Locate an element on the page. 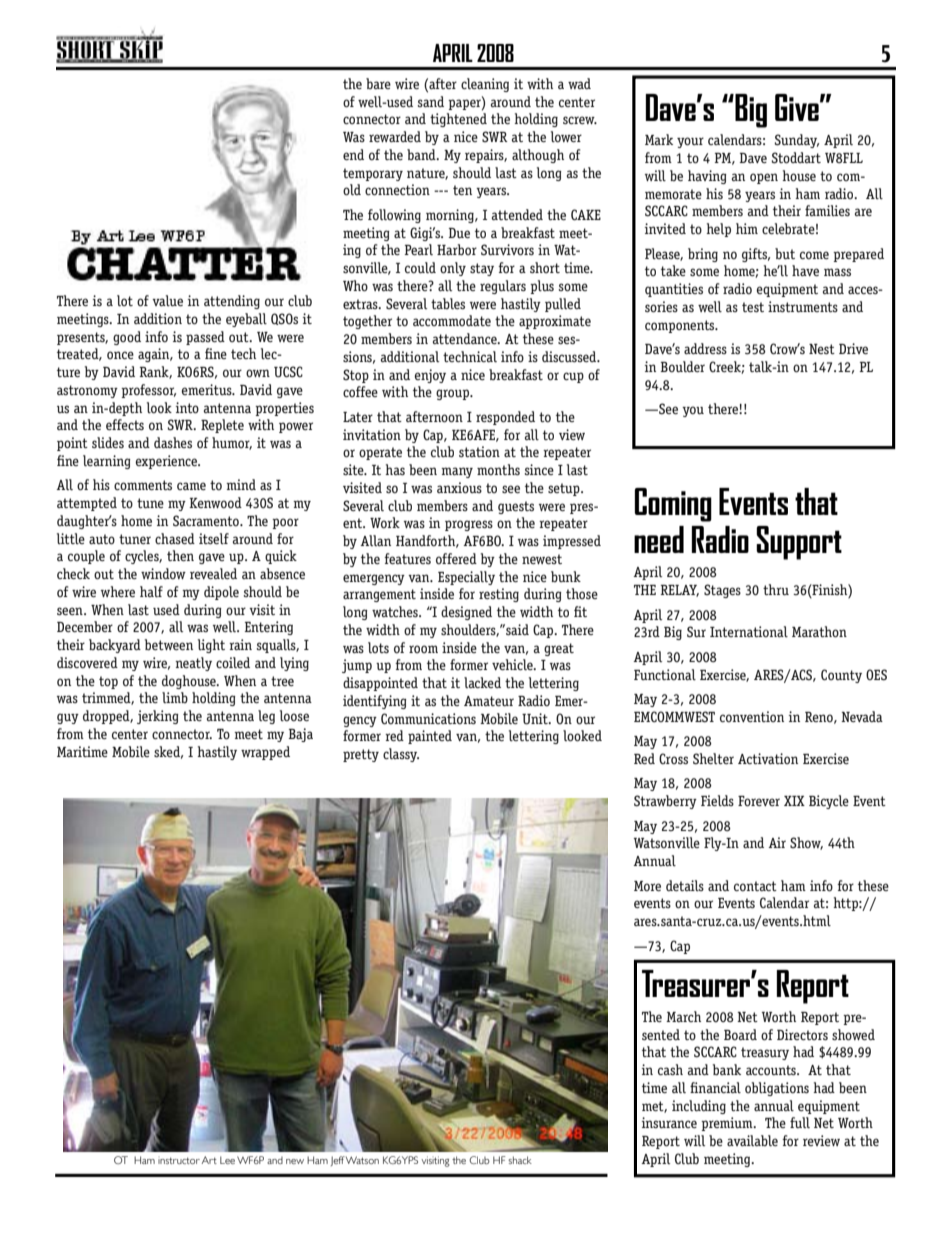 The width and height of the page is (952, 1233). classy is located at coordinates (401, 755).
